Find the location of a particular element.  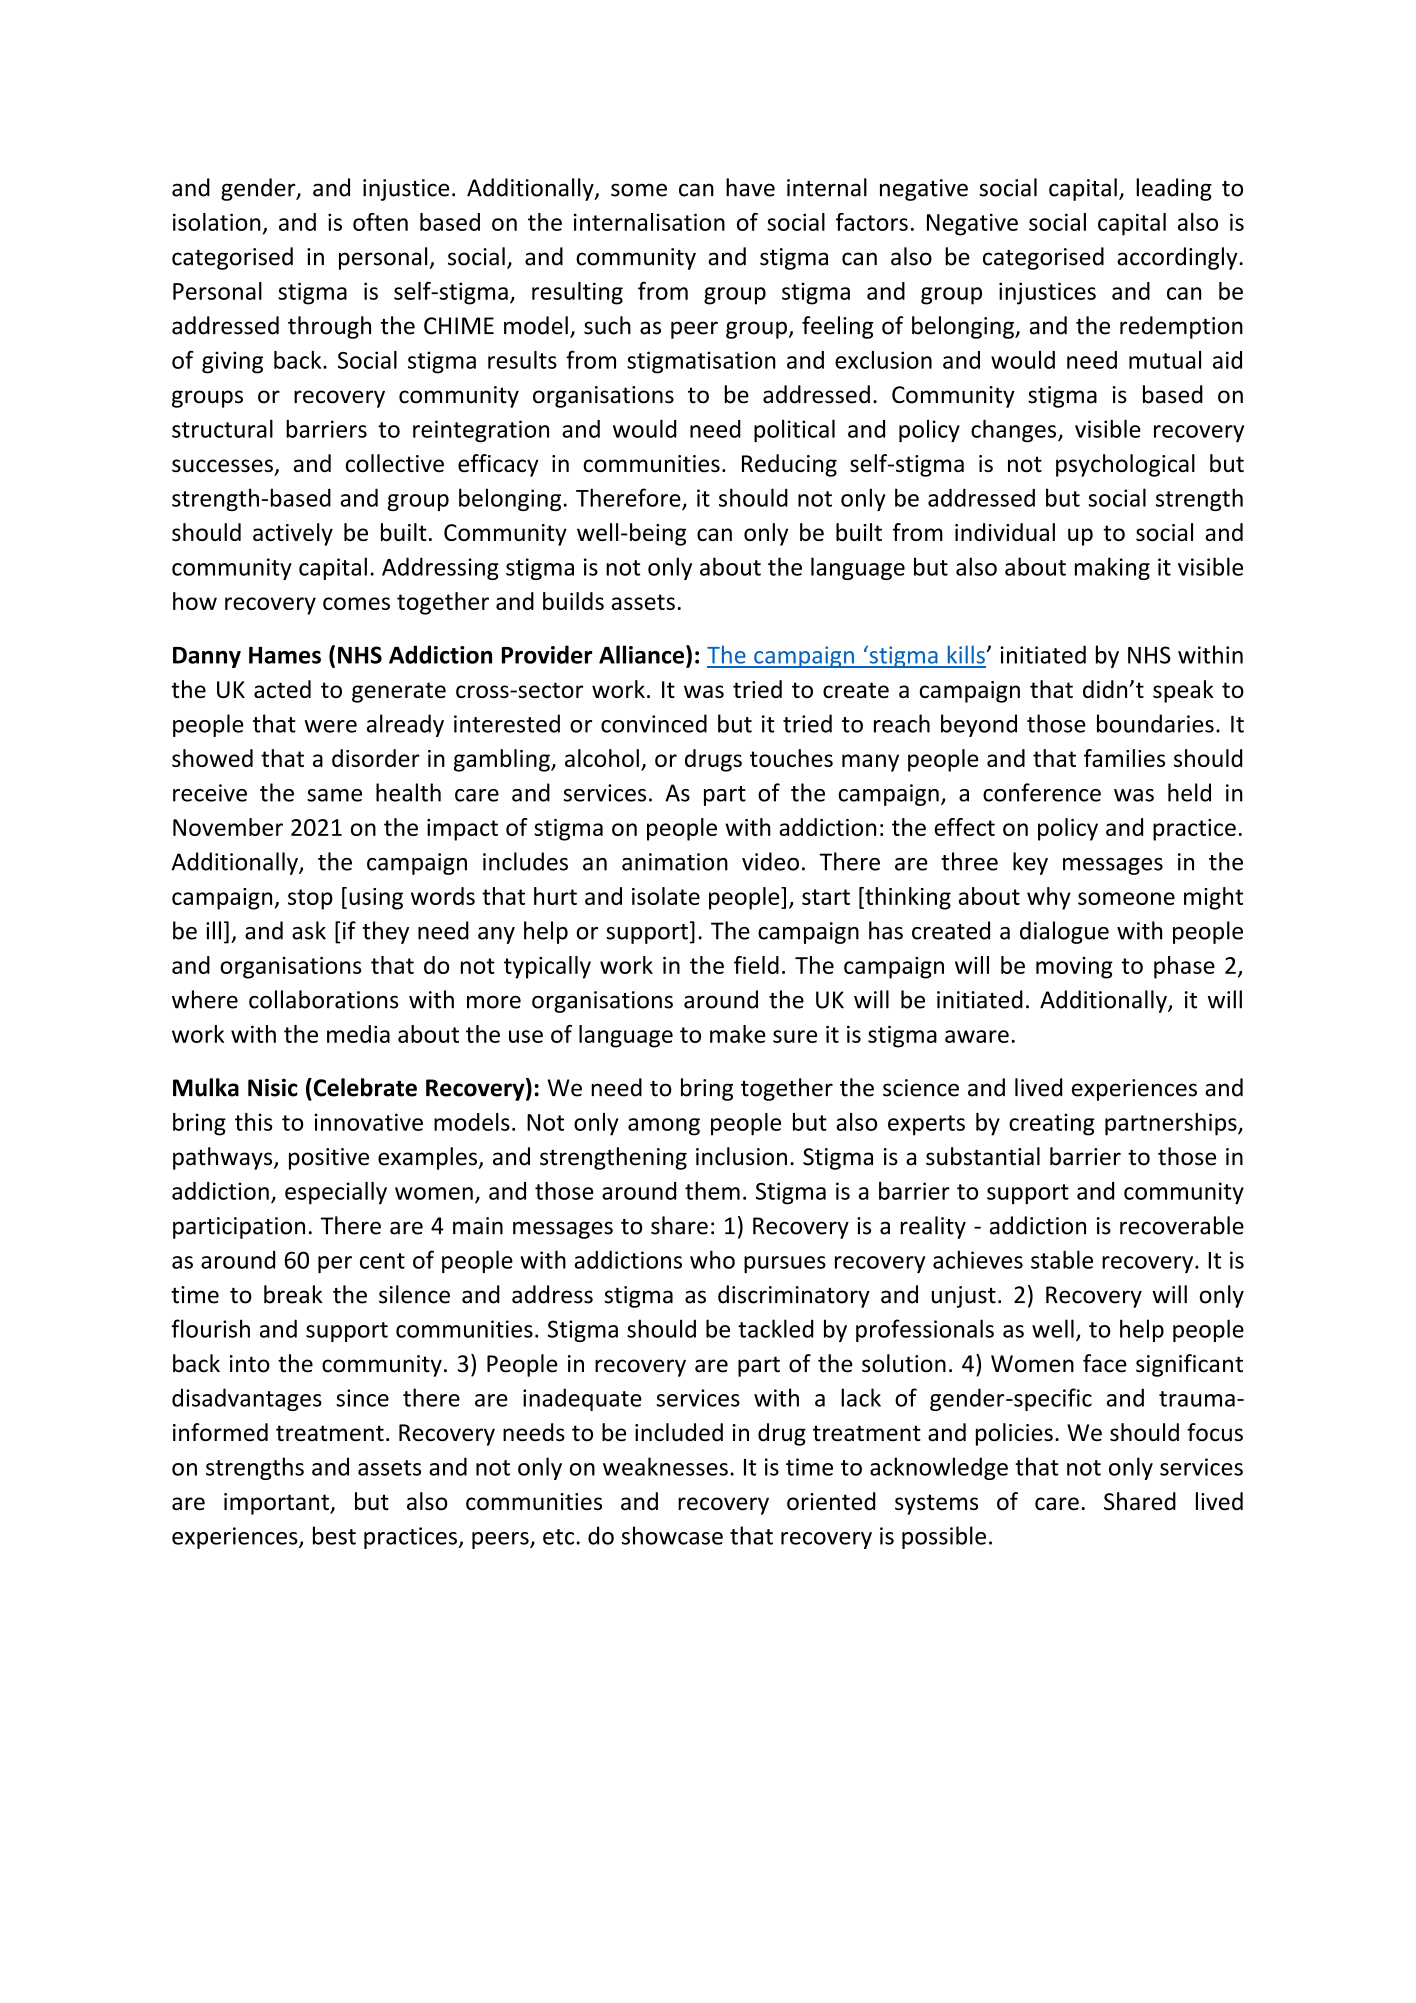

Celebrate is located at coordinates (364, 1087).
